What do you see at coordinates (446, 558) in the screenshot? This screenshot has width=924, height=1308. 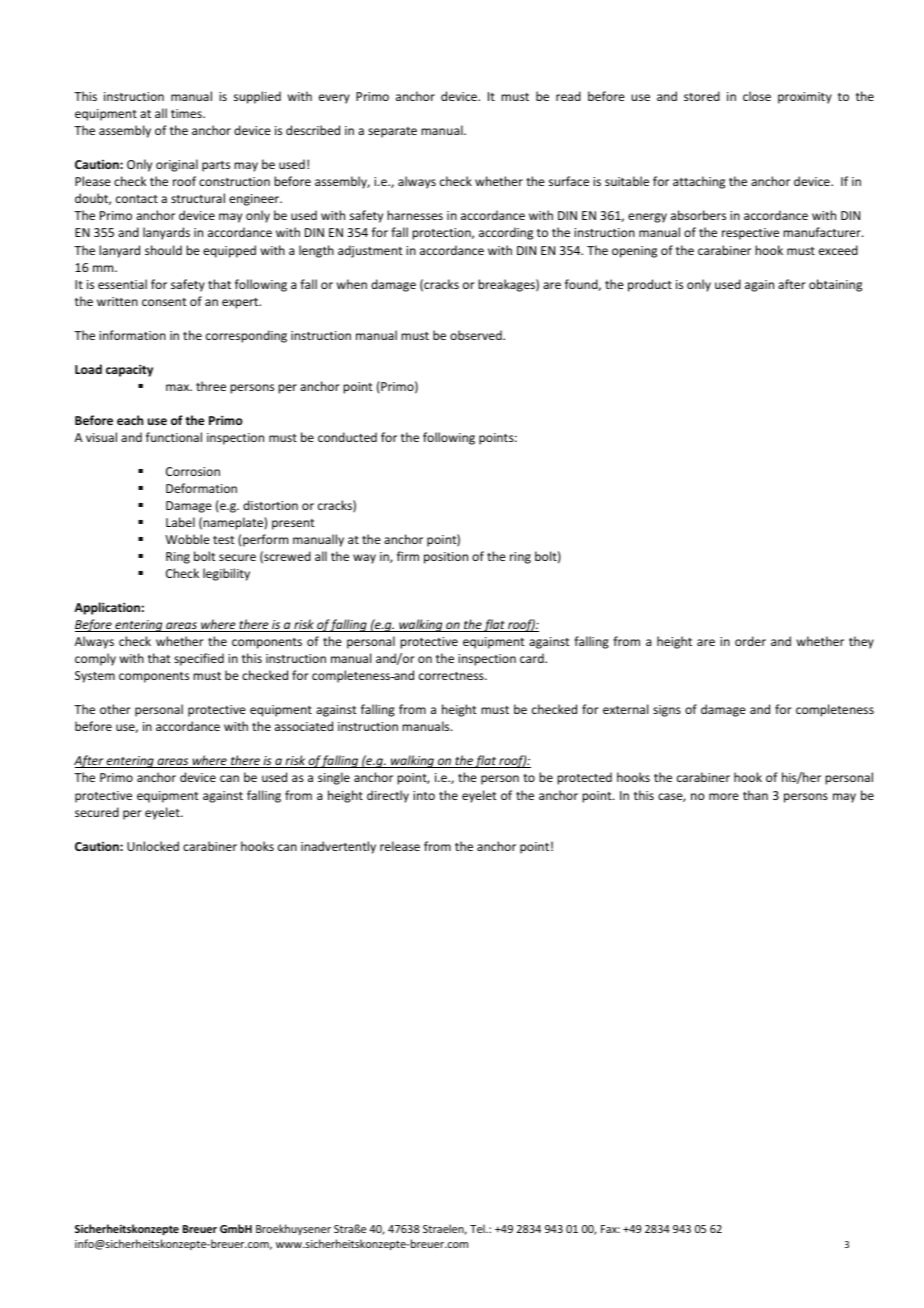 I see `position` at bounding box center [446, 558].
